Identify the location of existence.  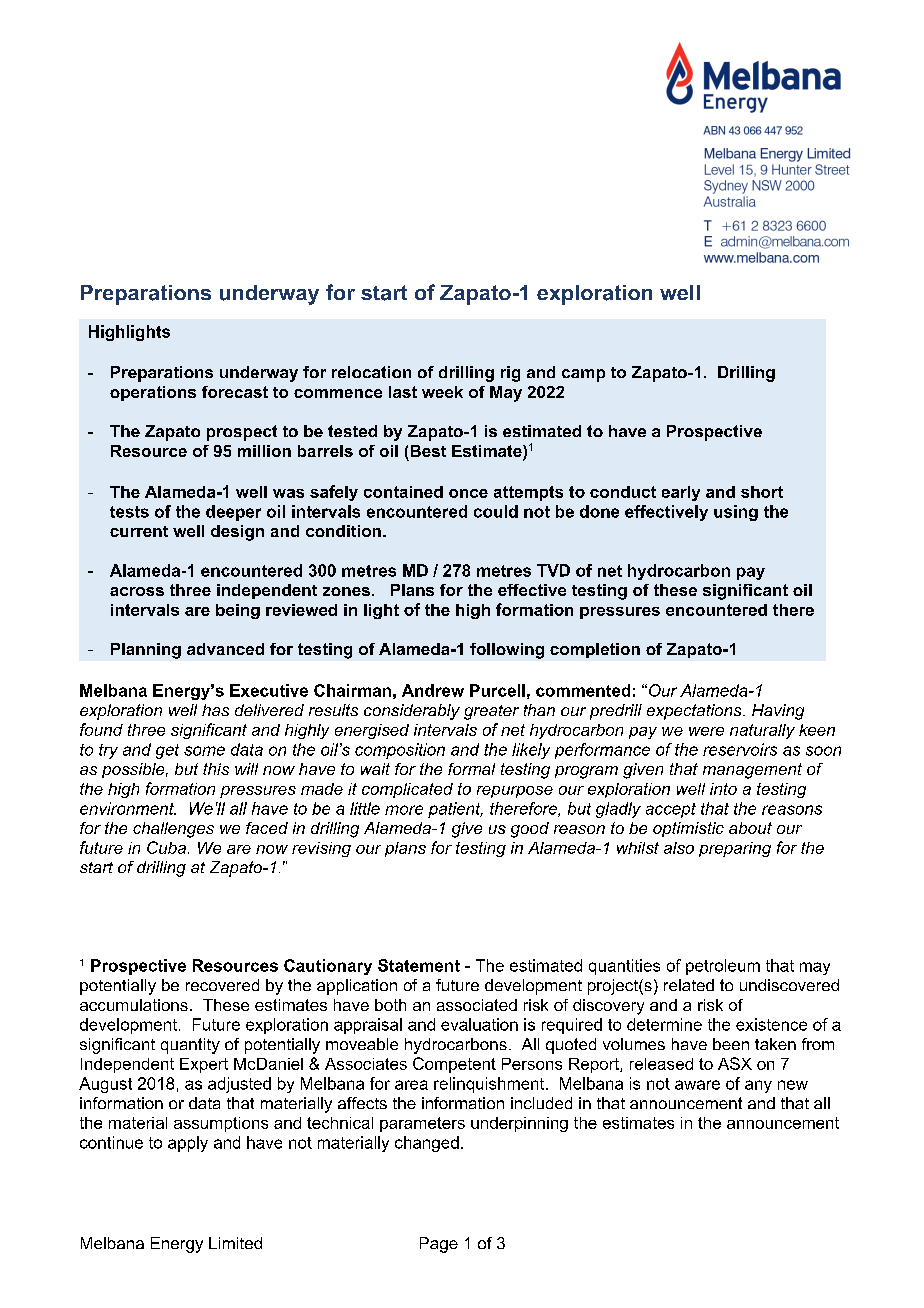
(771, 1024).
